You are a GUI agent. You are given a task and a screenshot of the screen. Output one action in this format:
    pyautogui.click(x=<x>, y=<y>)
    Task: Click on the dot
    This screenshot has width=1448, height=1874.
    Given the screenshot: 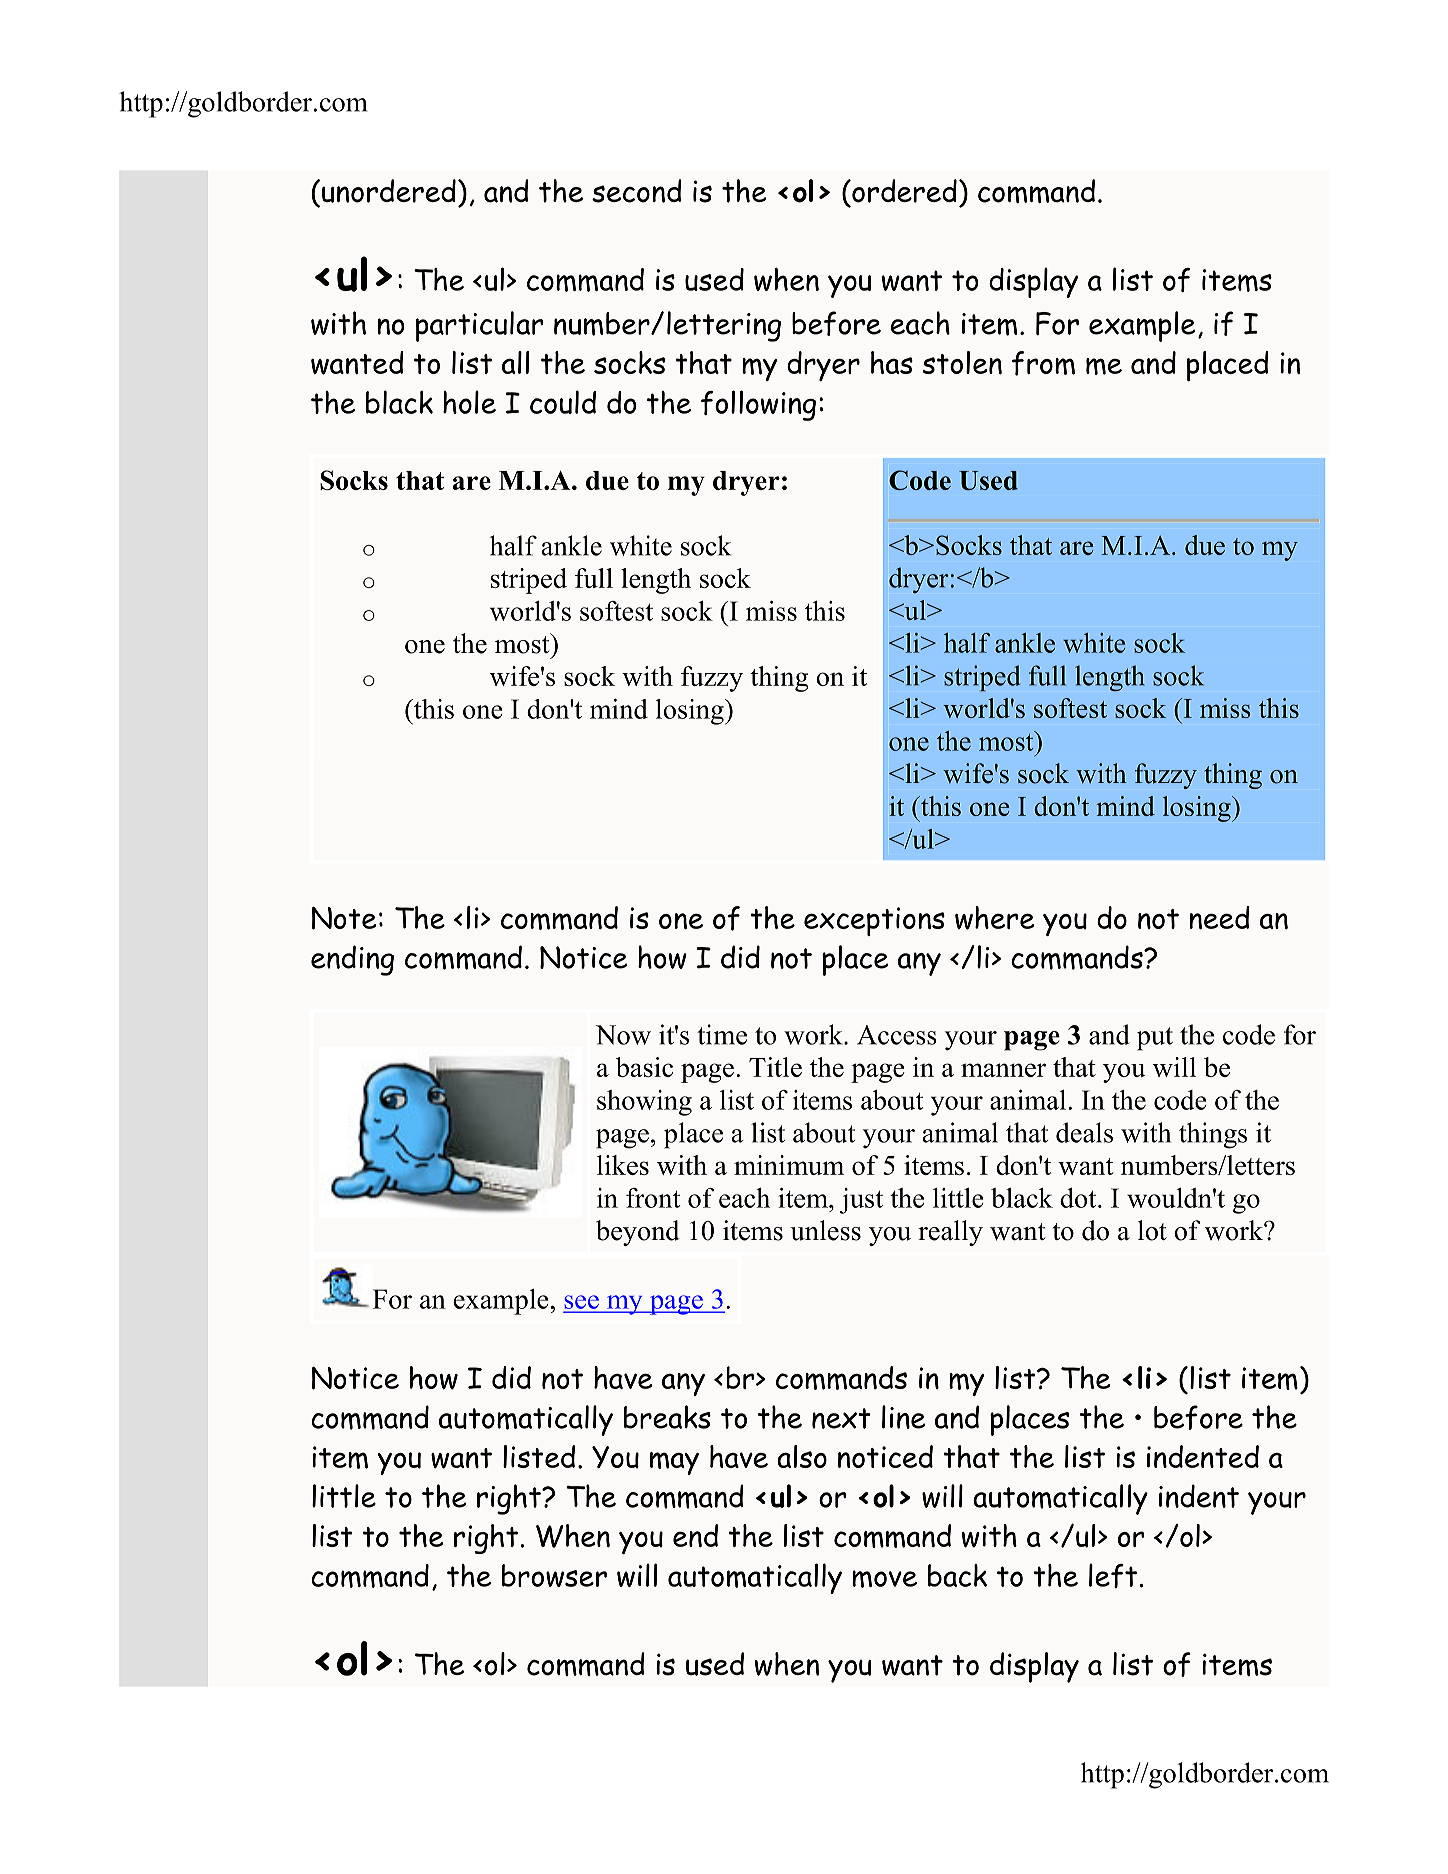 What is the action you would take?
    pyautogui.click(x=1079, y=1198)
